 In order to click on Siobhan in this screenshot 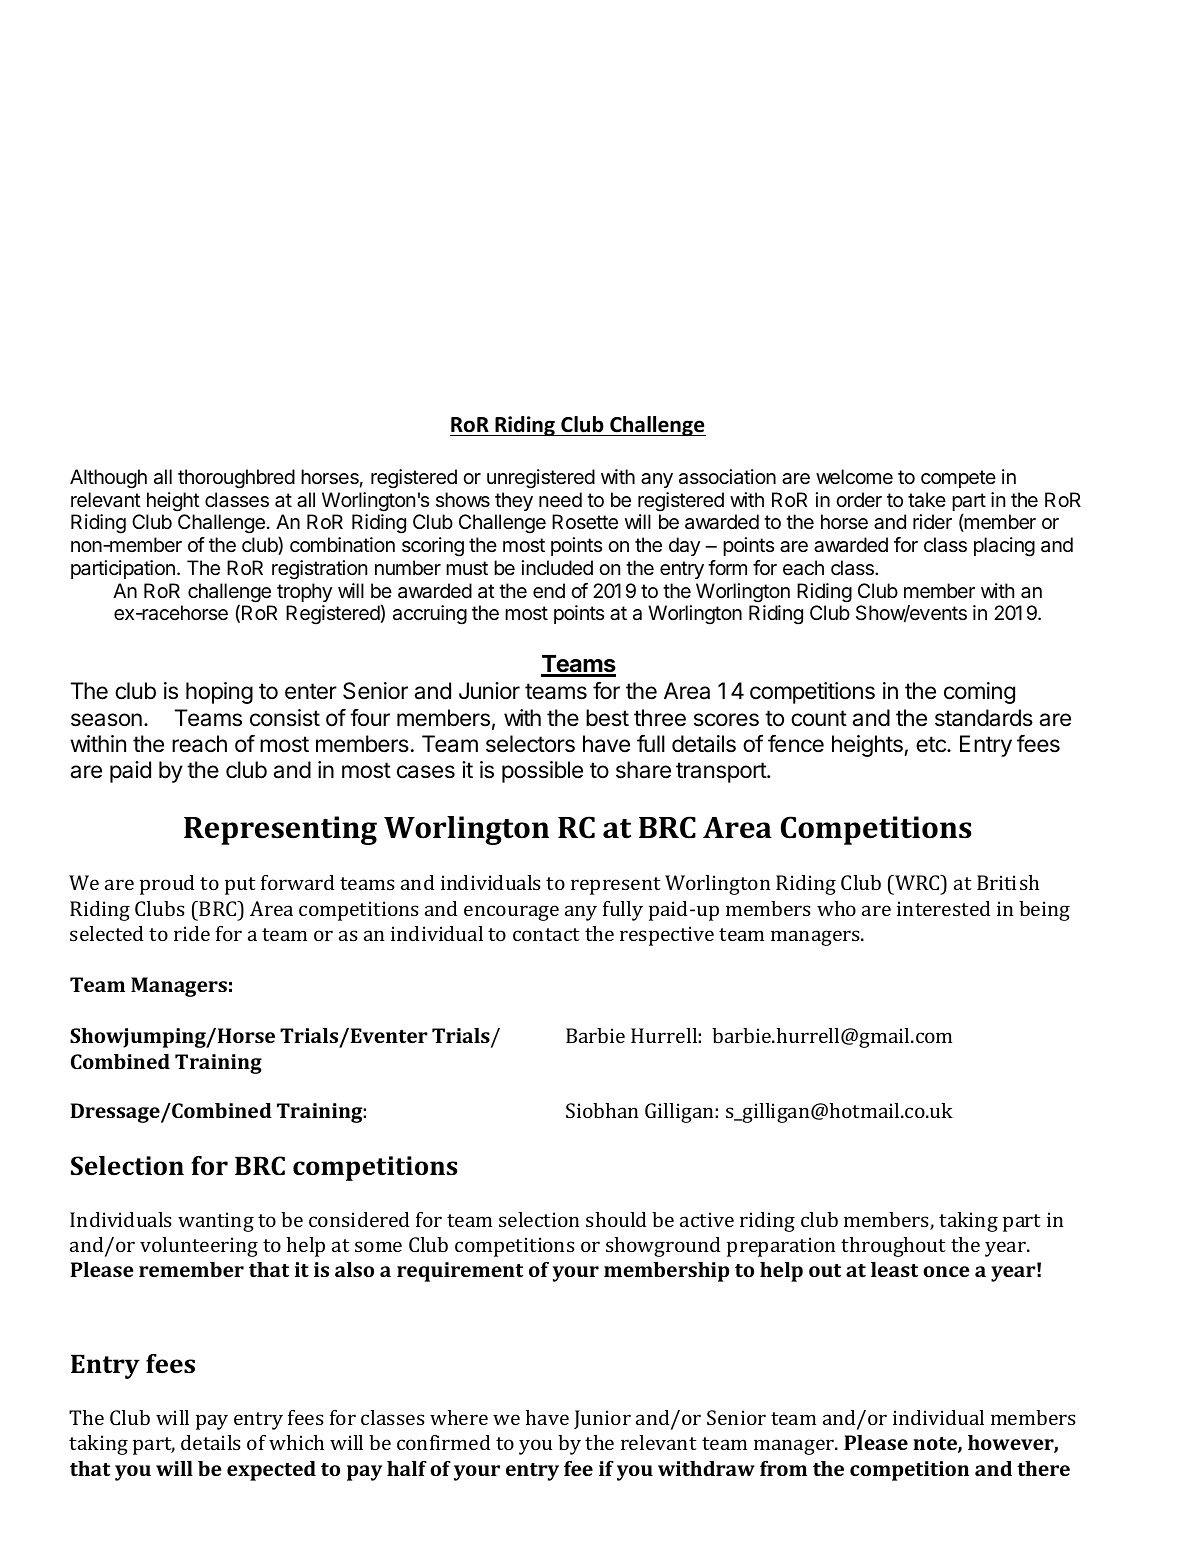, I will do `click(602, 1110)`.
